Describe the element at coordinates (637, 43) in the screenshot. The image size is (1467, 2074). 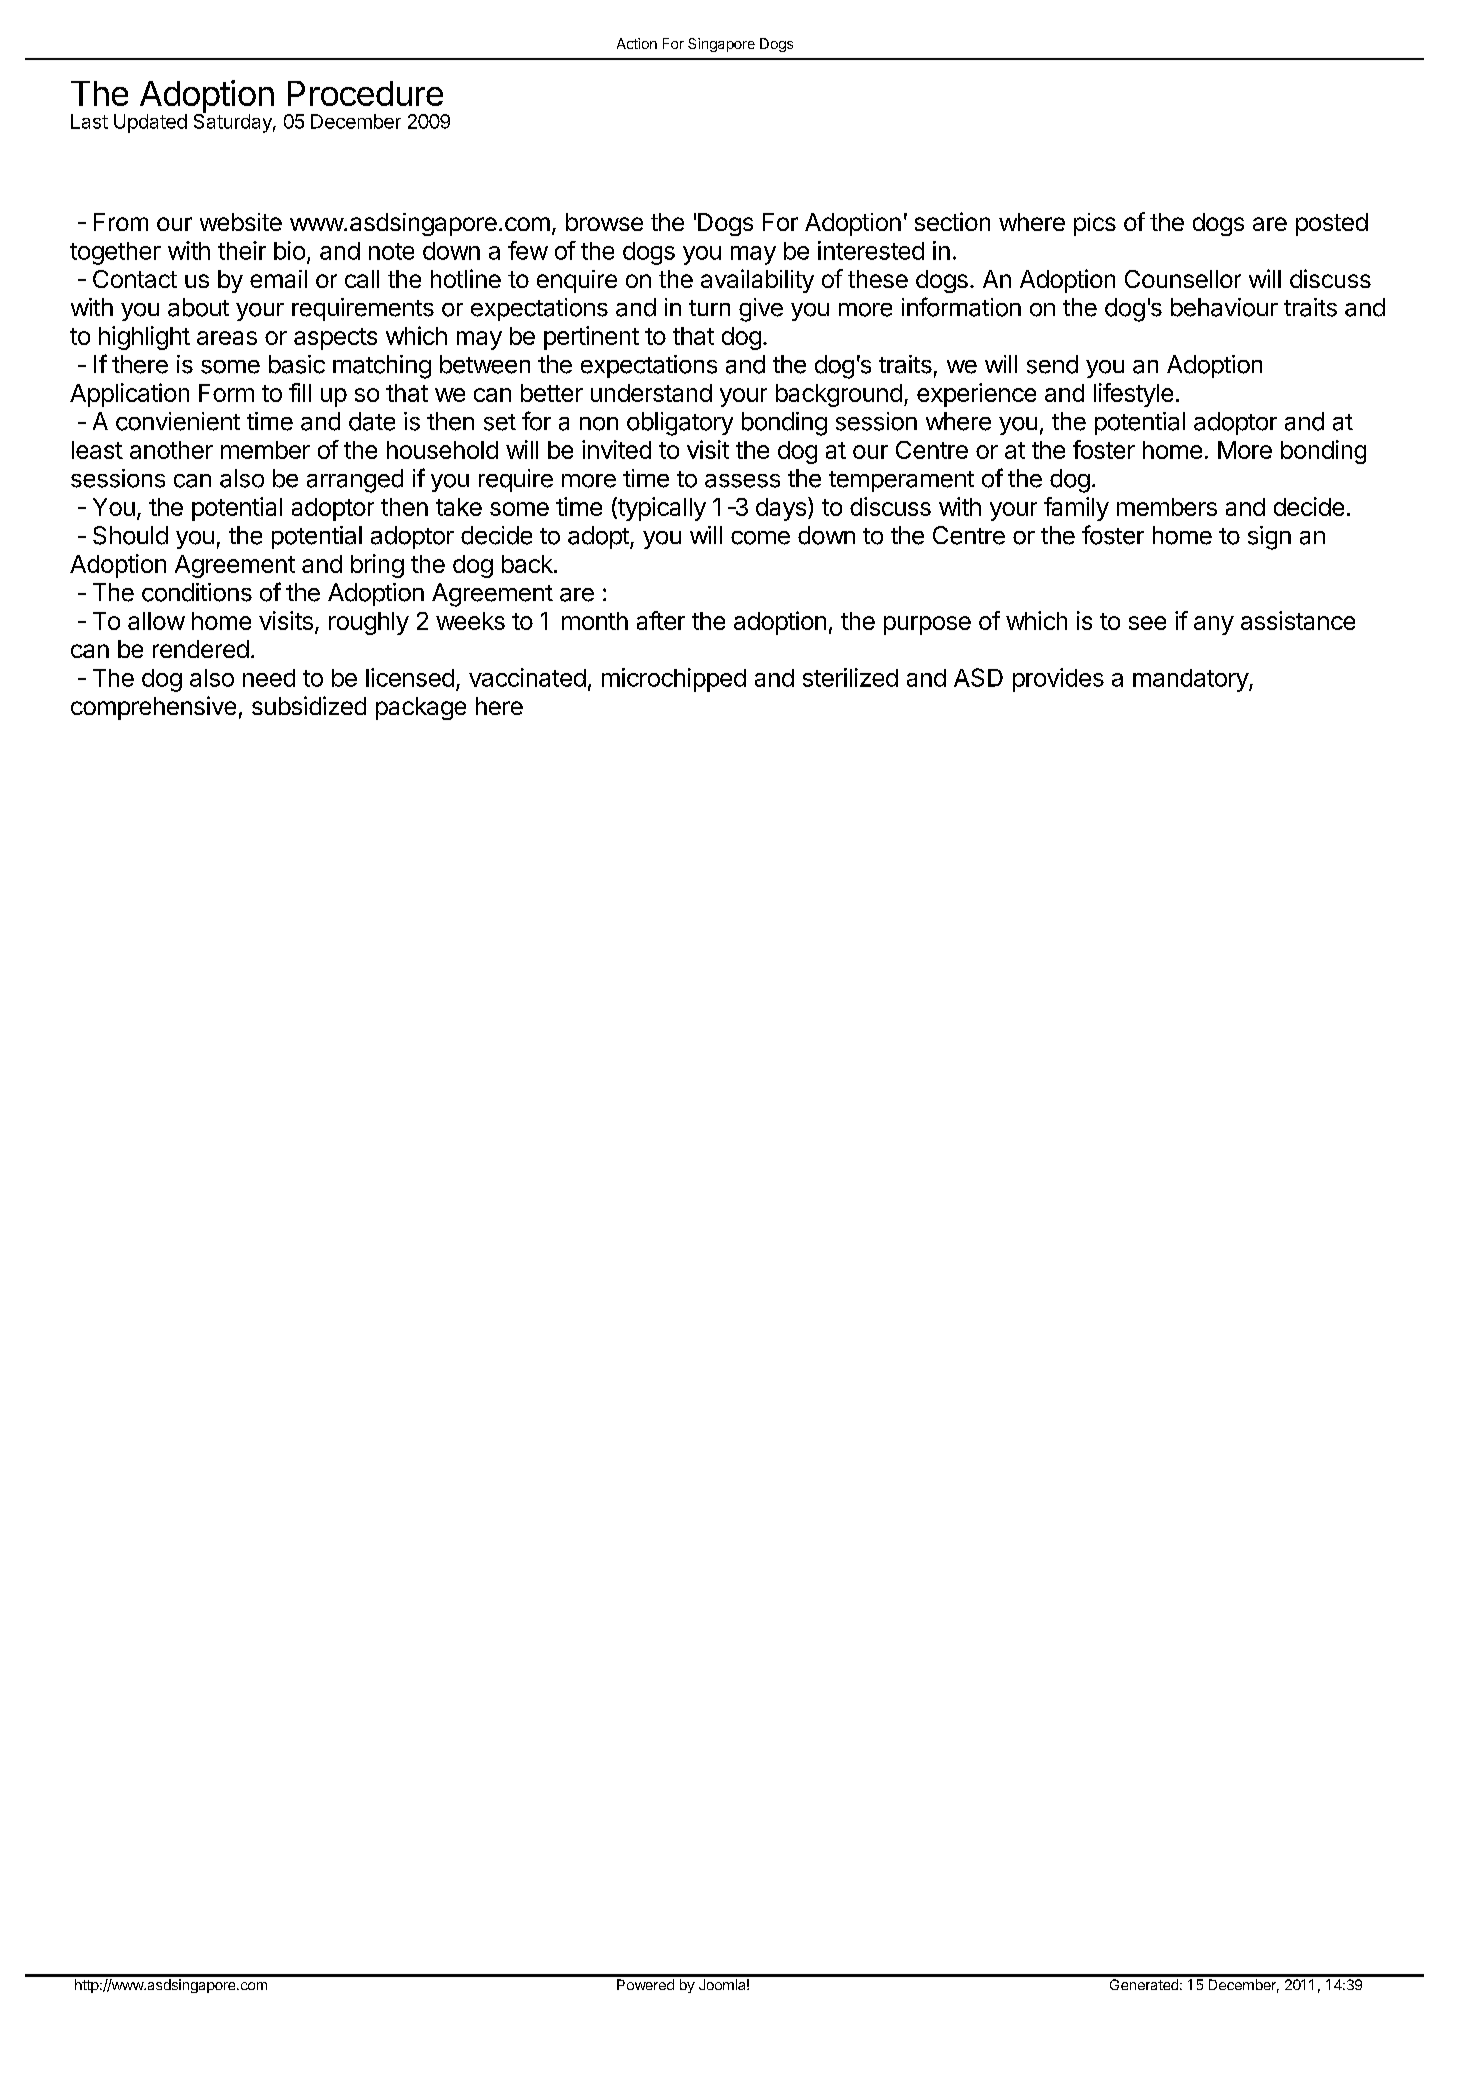
I see `Action` at that location.
